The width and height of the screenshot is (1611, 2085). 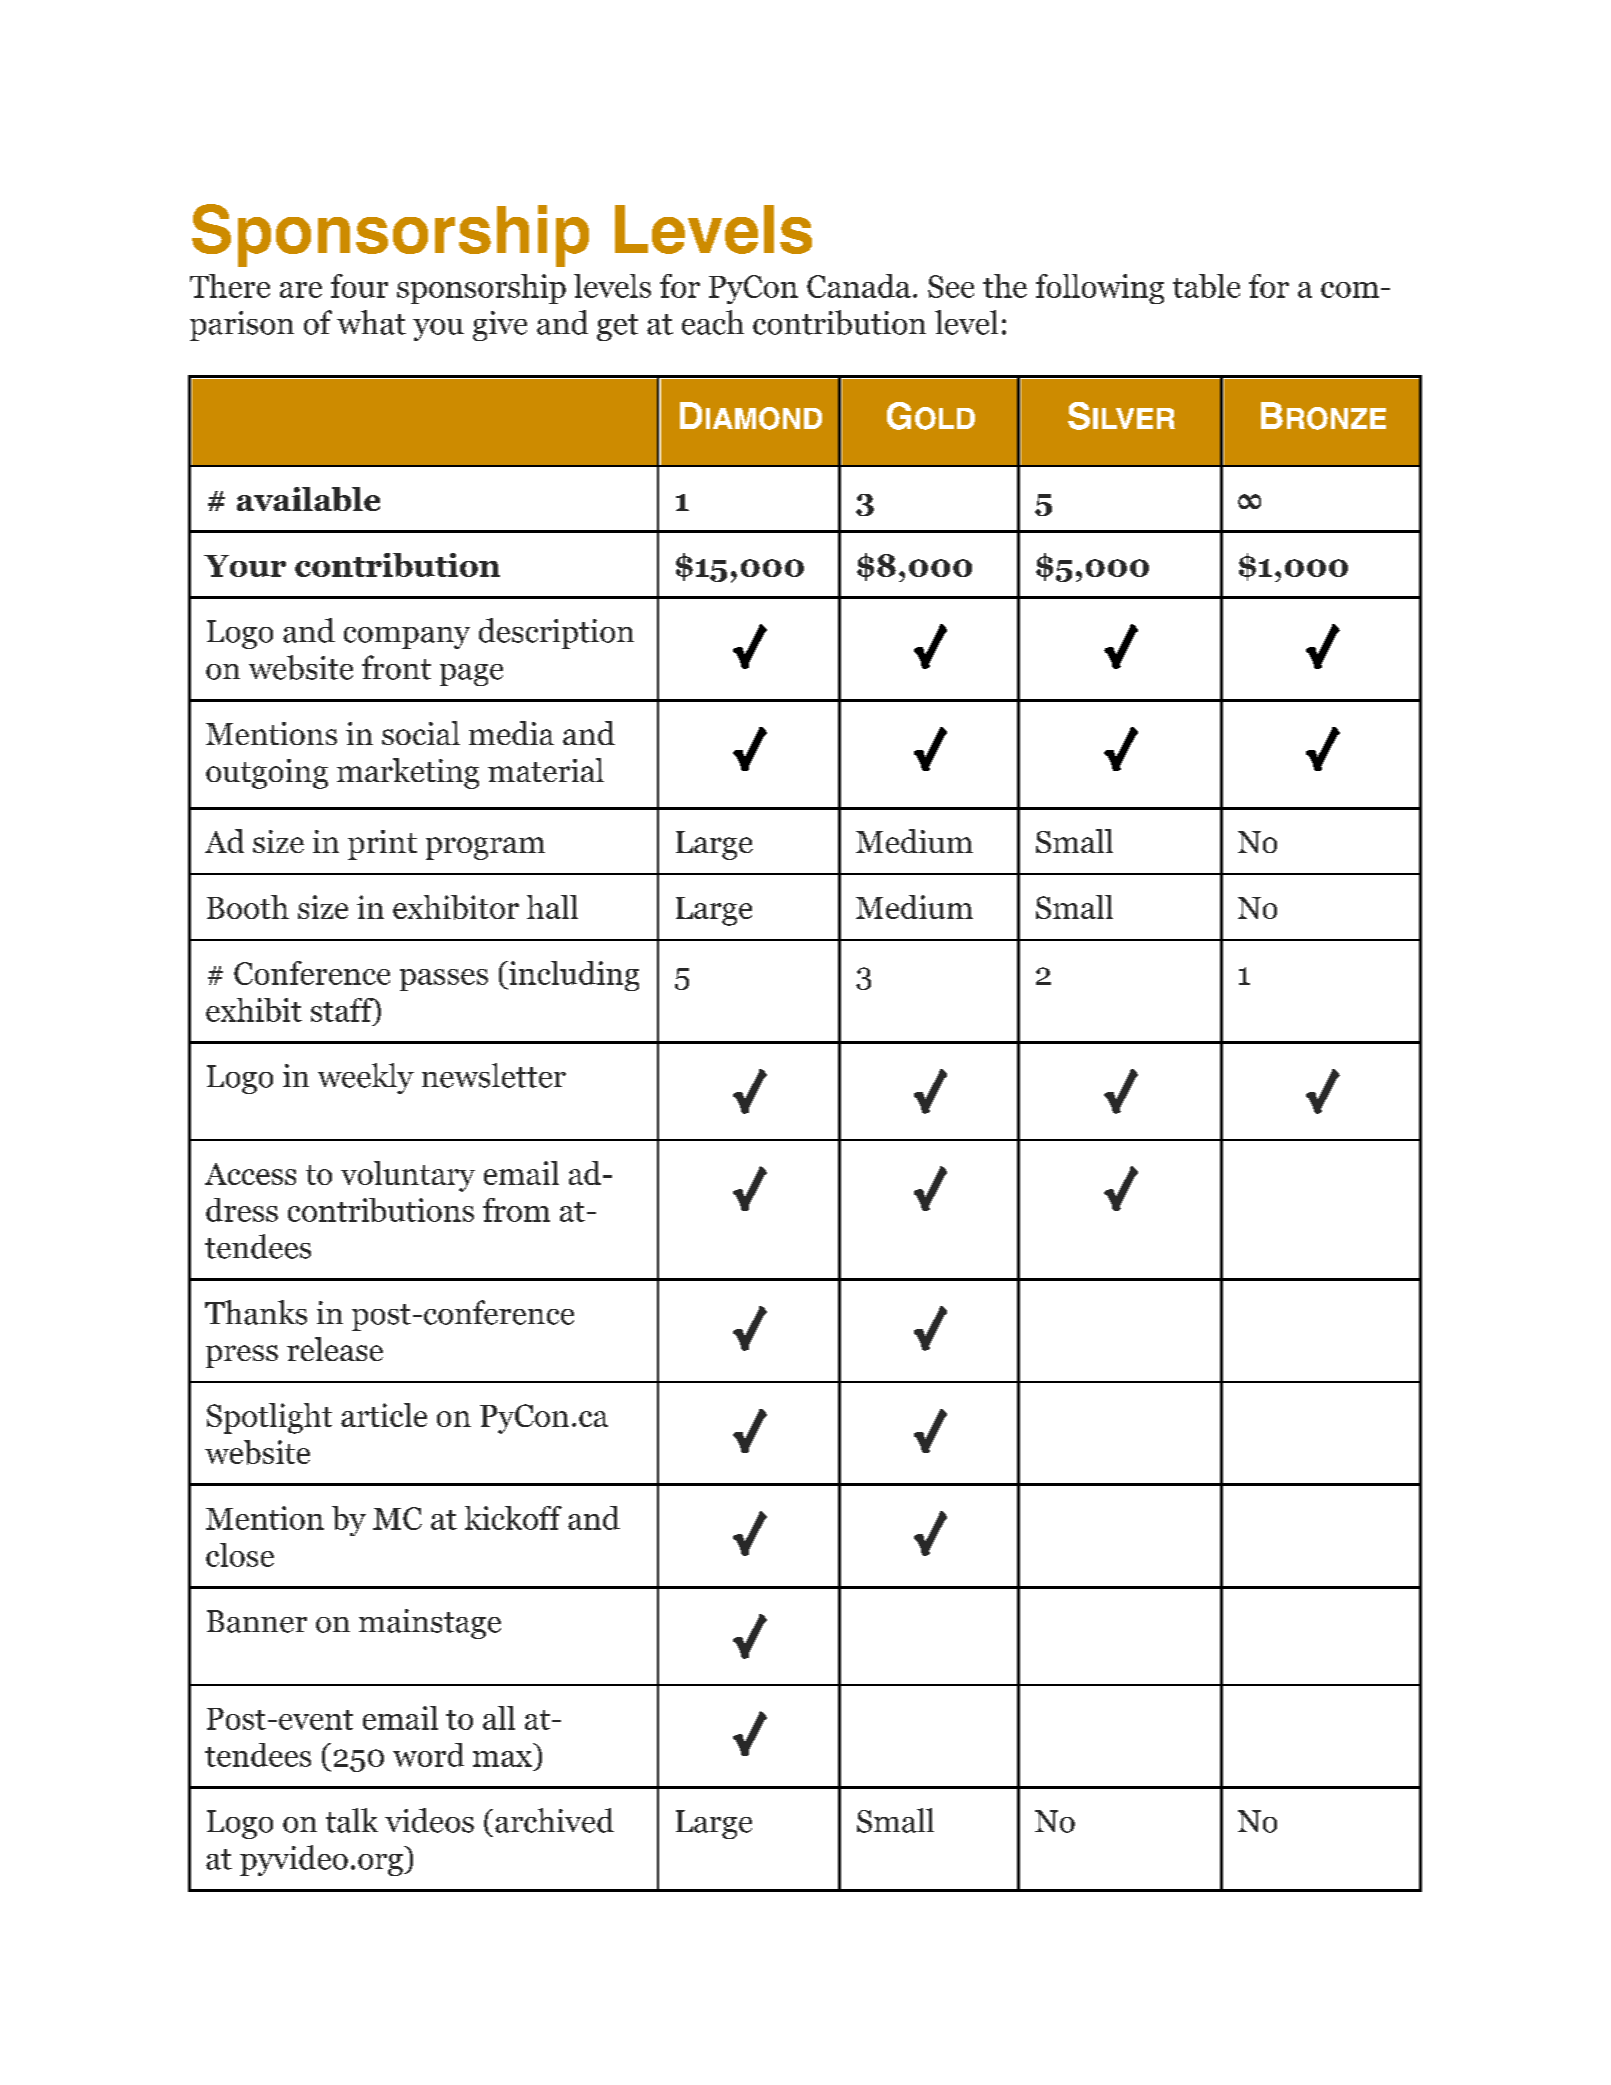 I want to click on hall, so click(x=552, y=907).
